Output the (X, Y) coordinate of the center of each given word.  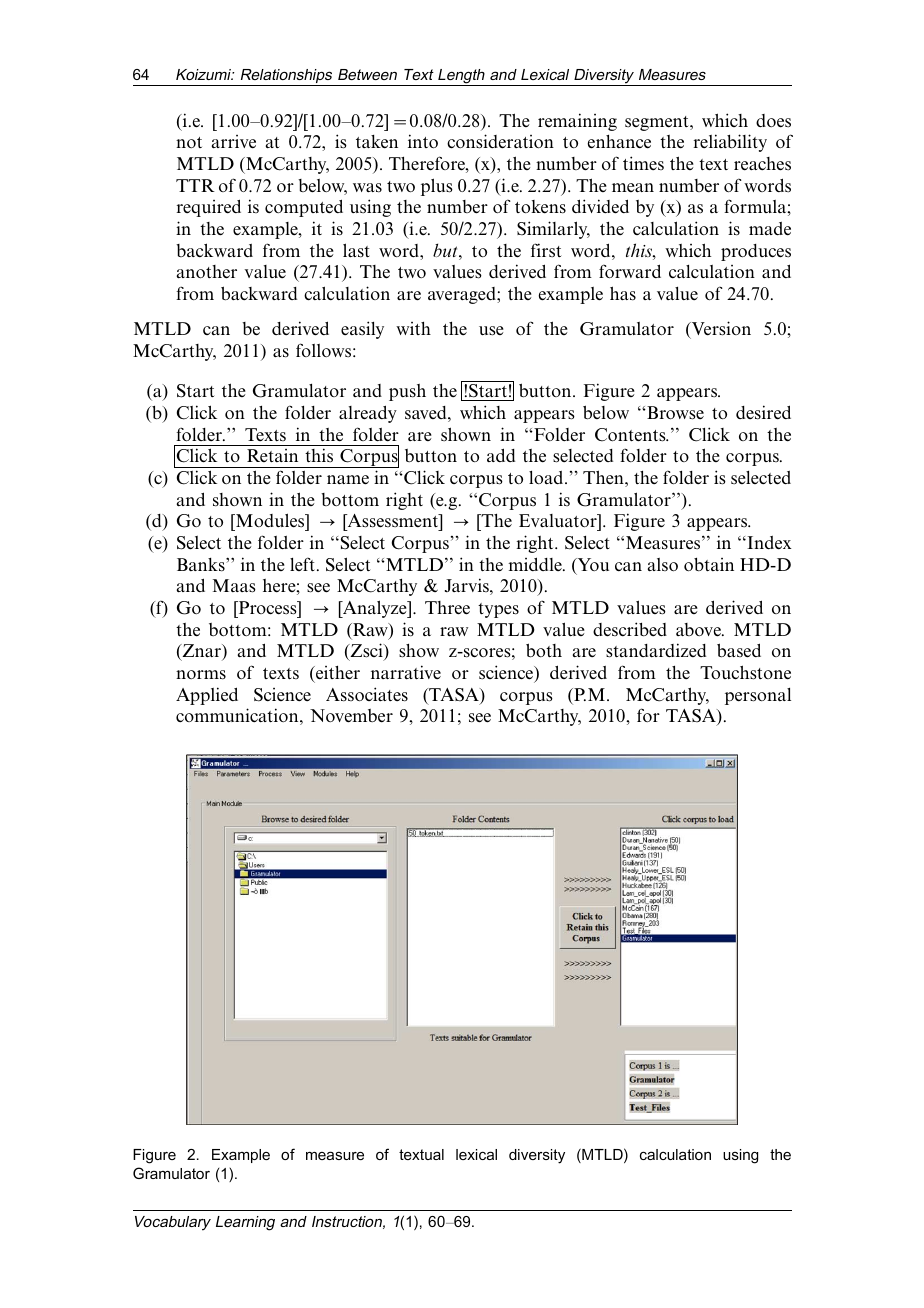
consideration (500, 141)
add (501, 455)
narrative (406, 672)
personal (758, 696)
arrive (234, 142)
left (304, 564)
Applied (207, 696)
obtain (709, 564)
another (207, 272)
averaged (463, 295)
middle (536, 564)
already (368, 414)
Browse (674, 413)
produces (756, 252)
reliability (730, 143)
